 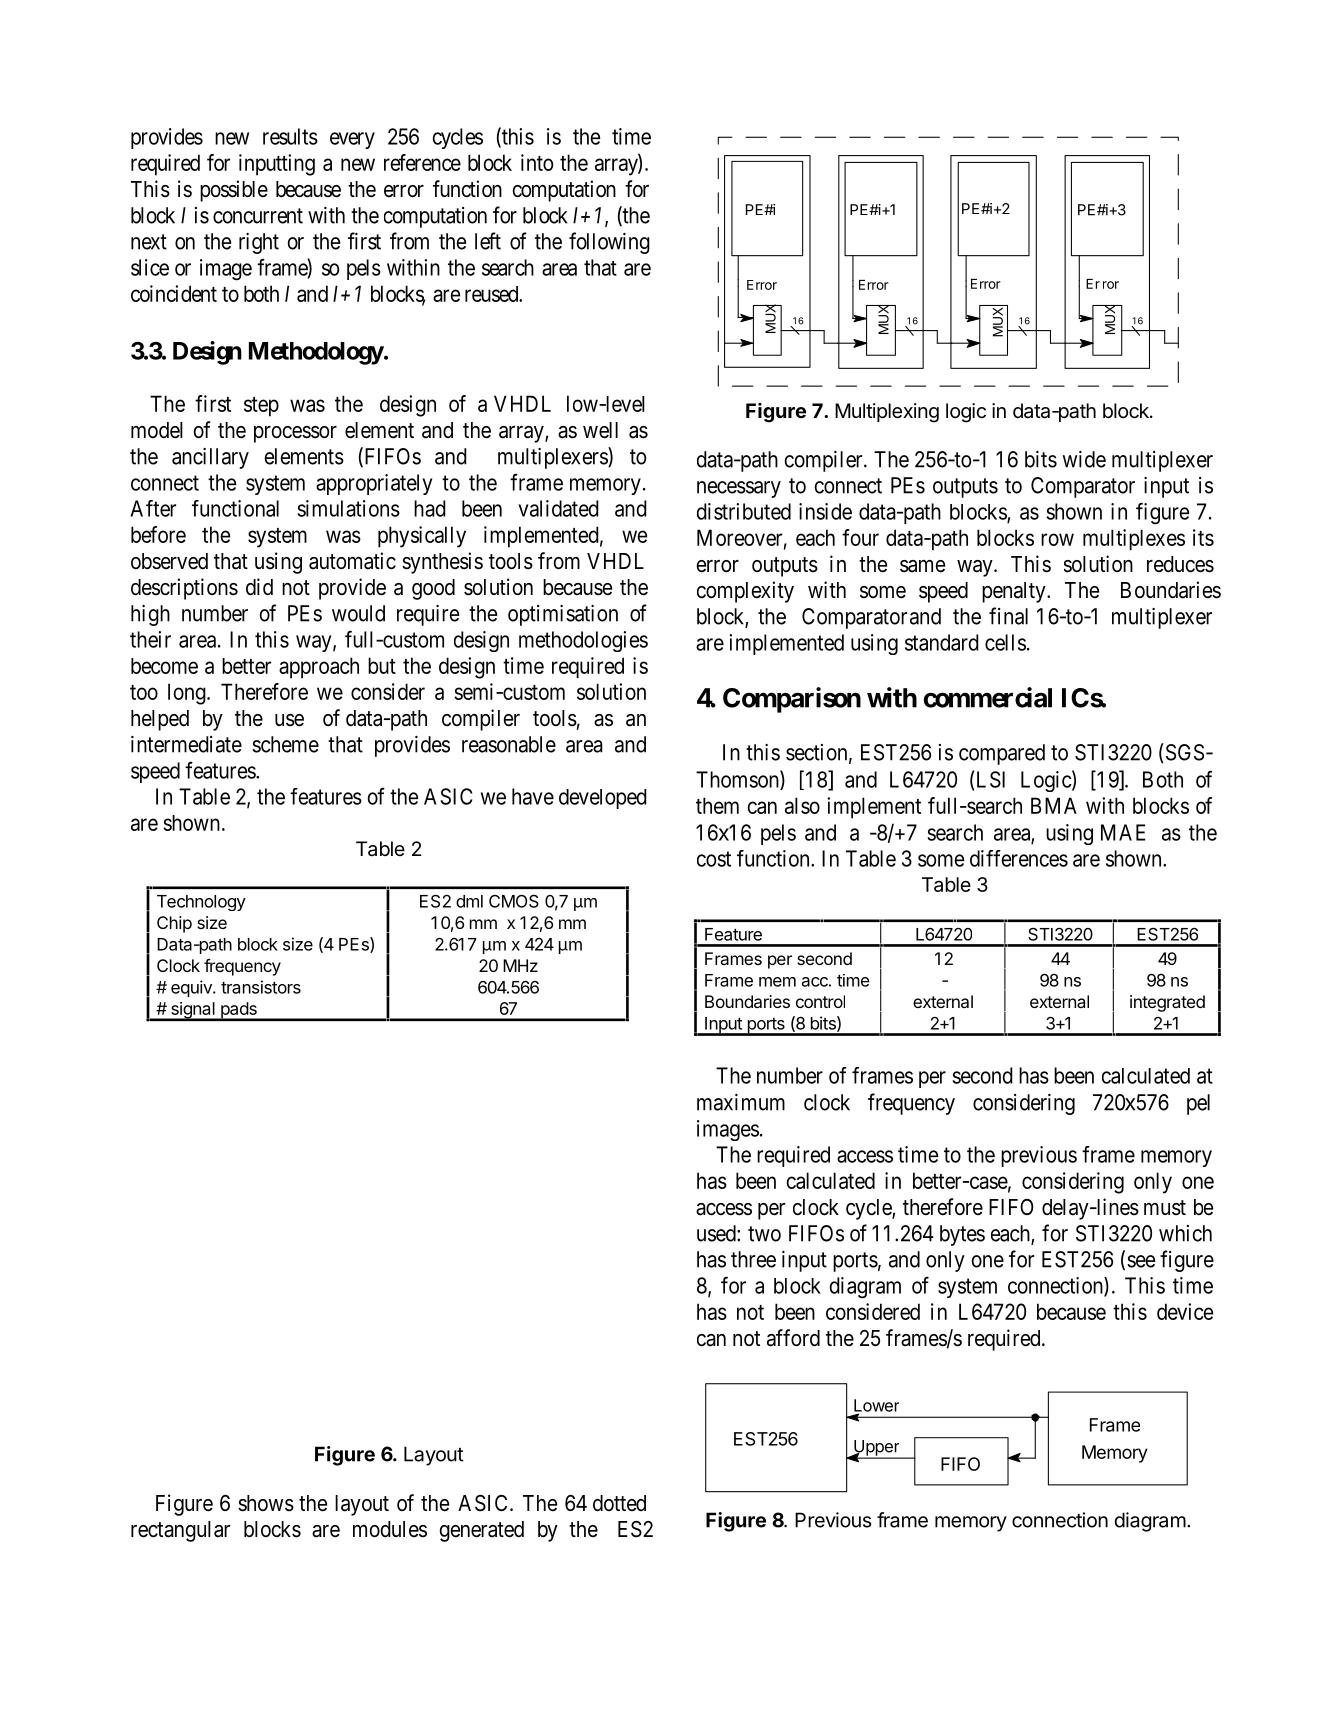 I want to click on Multiplexing, so click(x=887, y=413).
